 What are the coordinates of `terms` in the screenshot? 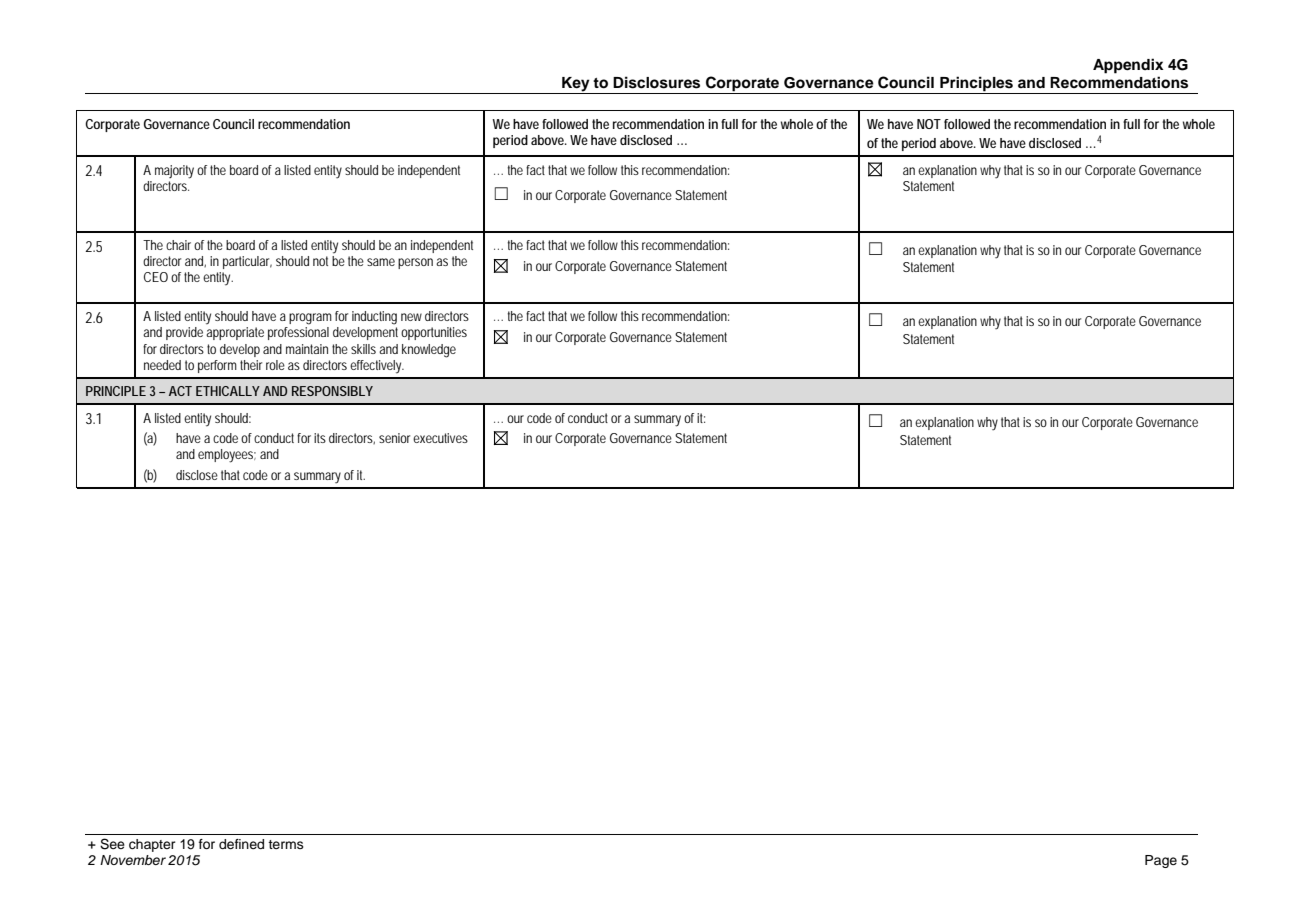 It's located at (286, 844).
